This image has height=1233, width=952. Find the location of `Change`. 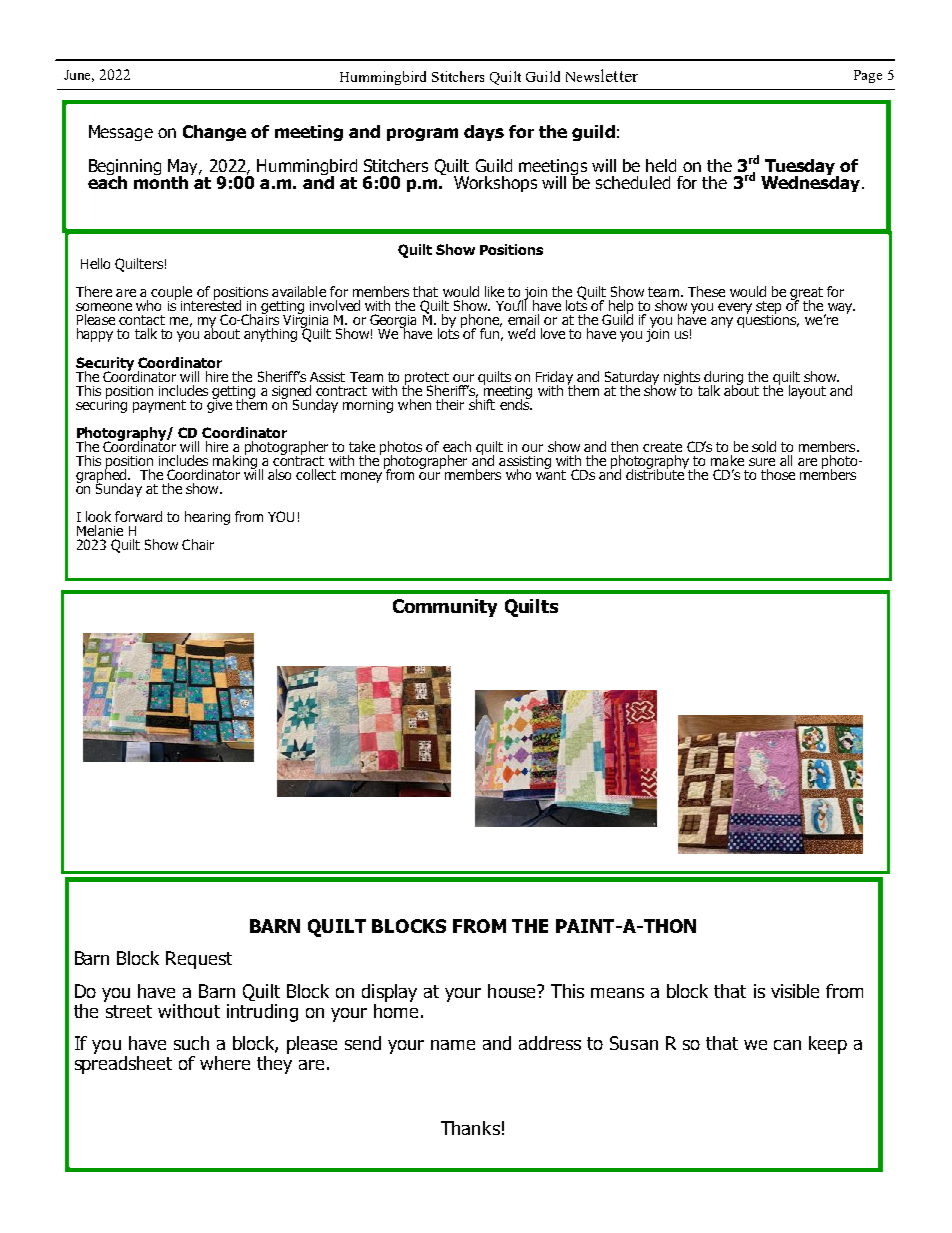

Change is located at coordinates (214, 133).
